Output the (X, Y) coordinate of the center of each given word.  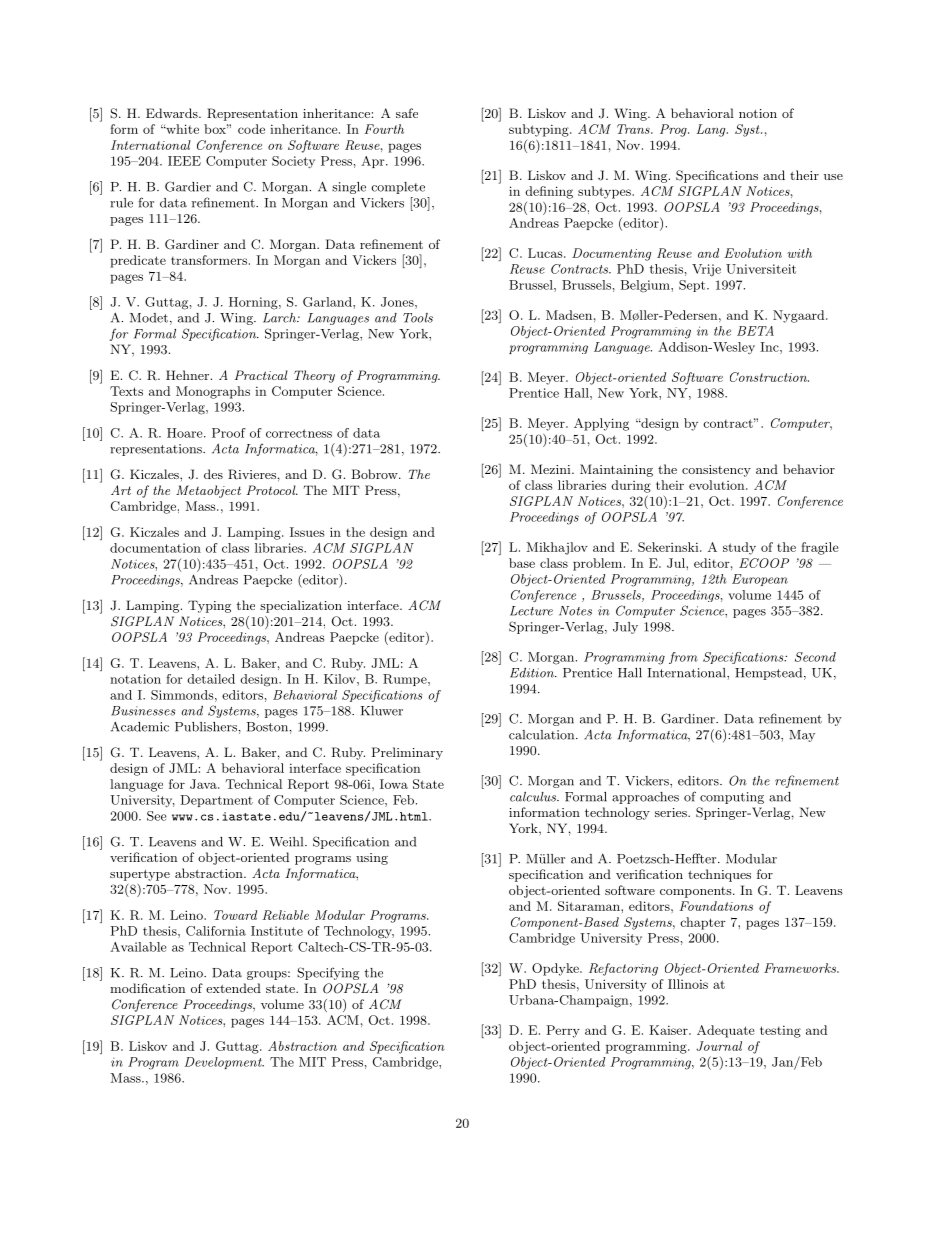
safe (407, 113)
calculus (534, 797)
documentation (155, 548)
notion (758, 113)
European (760, 580)
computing (732, 798)
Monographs (213, 392)
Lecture (531, 611)
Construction (769, 377)
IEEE (184, 161)
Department (216, 801)
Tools (418, 318)
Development (224, 1063)
